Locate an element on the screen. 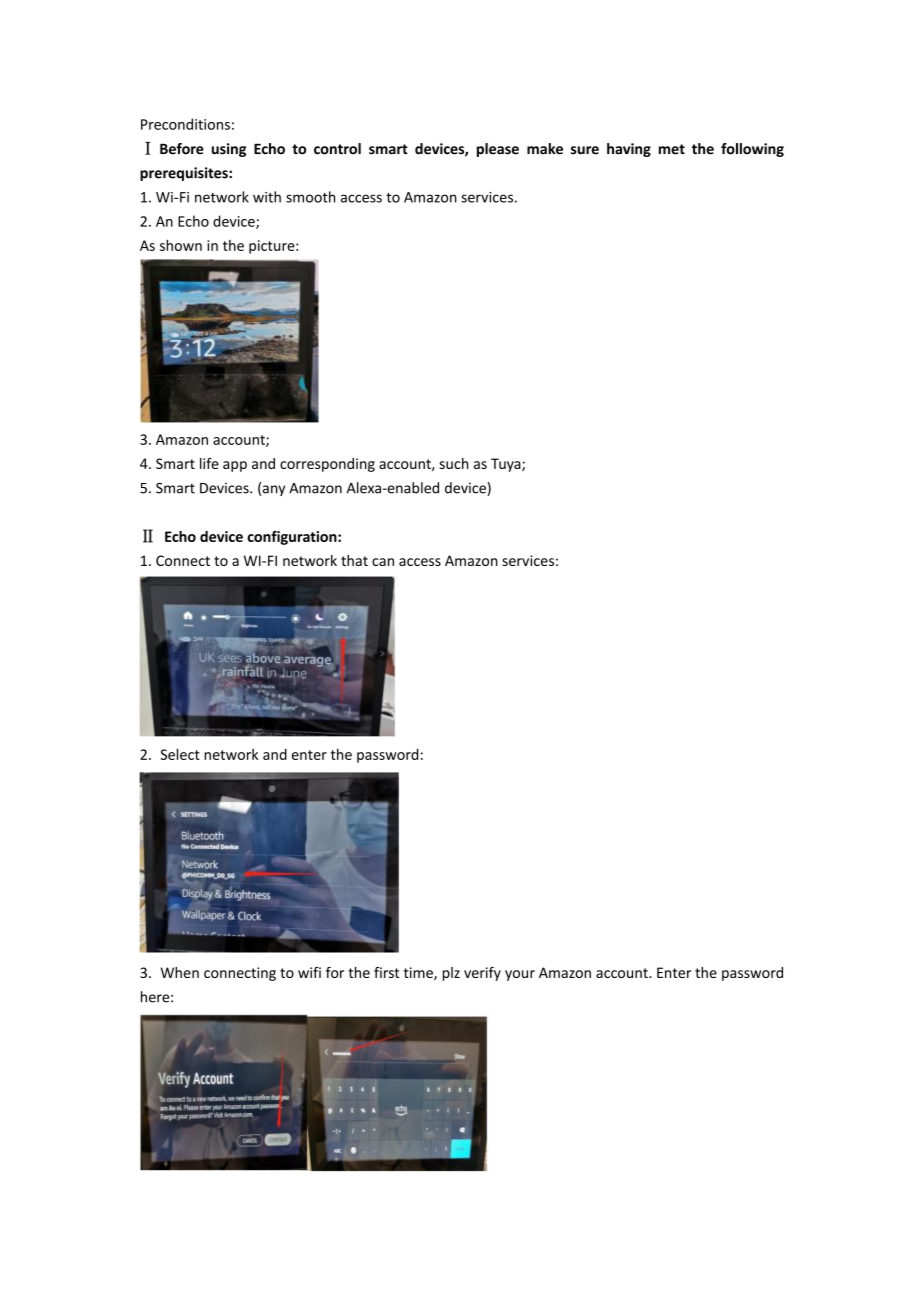 The height and width of the screenshot is (1308, 924). can is located at coordinates (383, 562).
